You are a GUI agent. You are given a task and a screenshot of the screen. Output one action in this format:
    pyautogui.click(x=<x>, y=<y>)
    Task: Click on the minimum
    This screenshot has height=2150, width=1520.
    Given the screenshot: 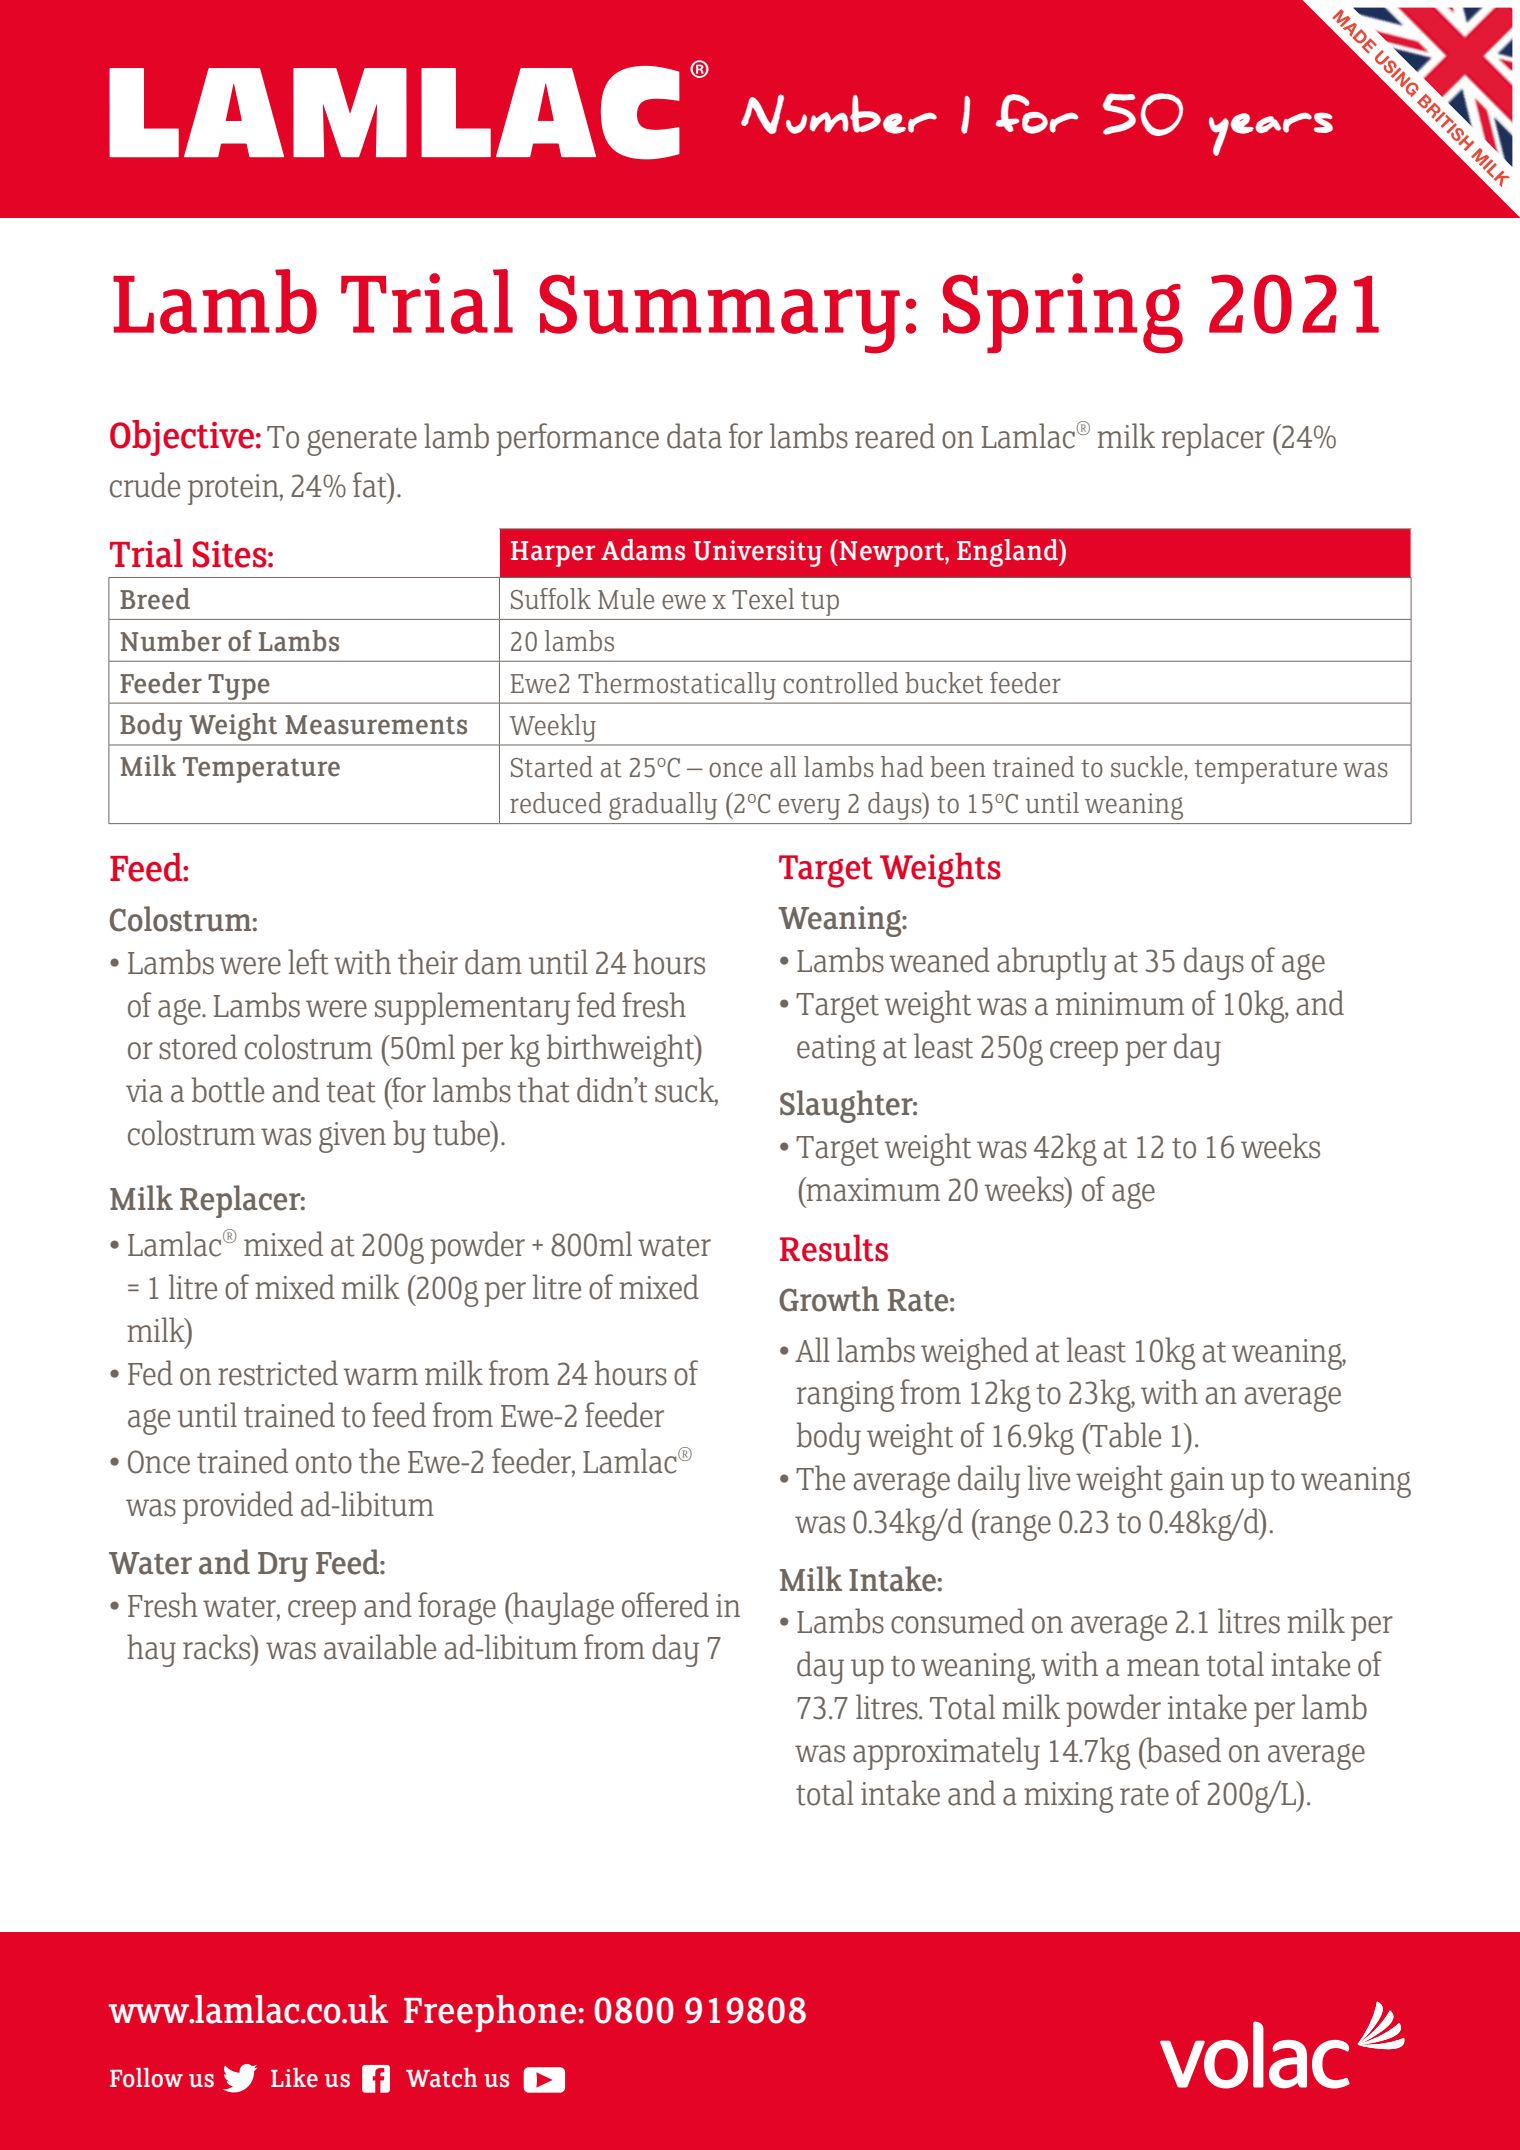 What is the action you would take?
    pyautogui.click(x=1120, y=1004)
